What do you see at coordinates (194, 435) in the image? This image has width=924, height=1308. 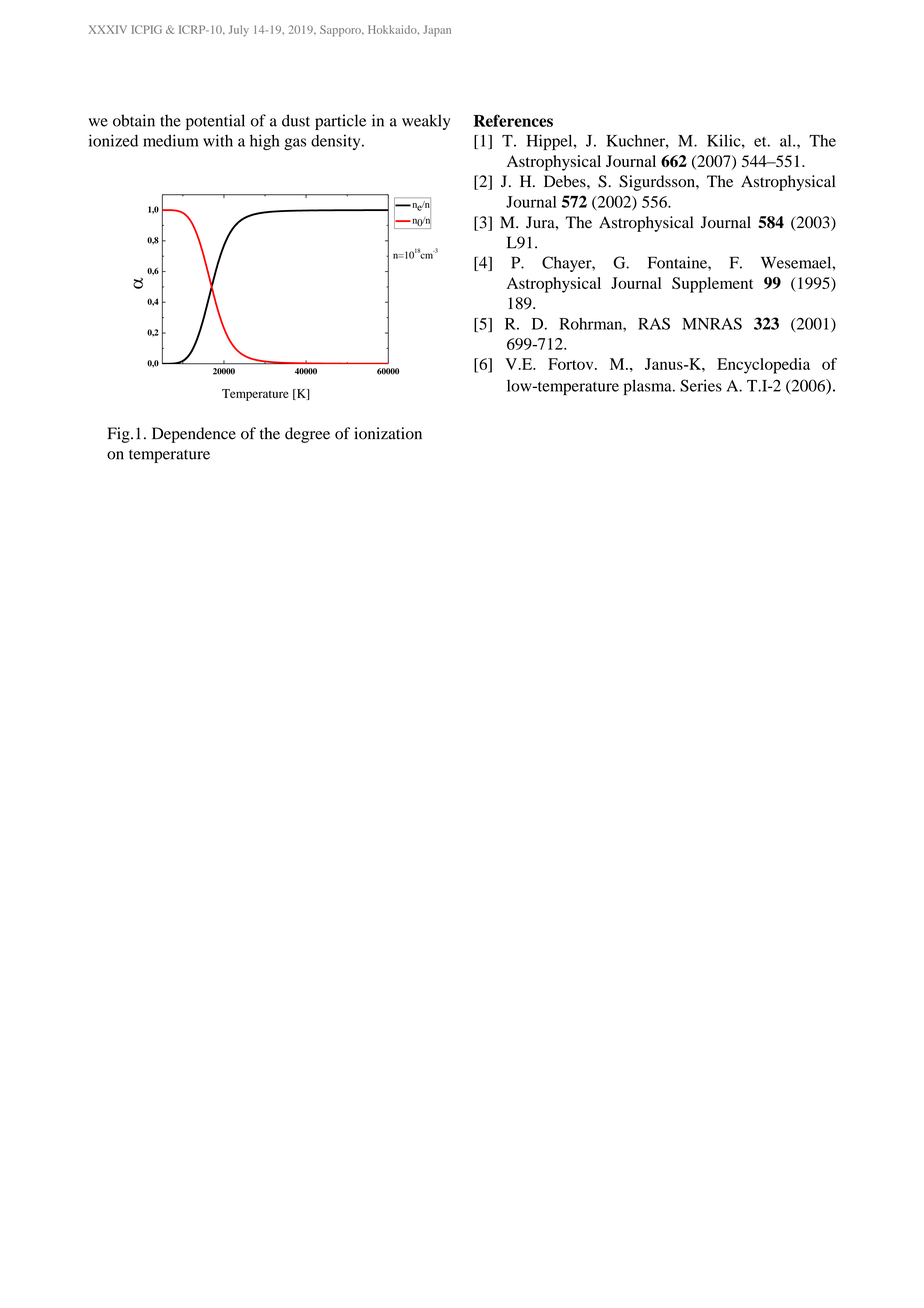 I see `Dependence` at bounding box center [194, 435].
